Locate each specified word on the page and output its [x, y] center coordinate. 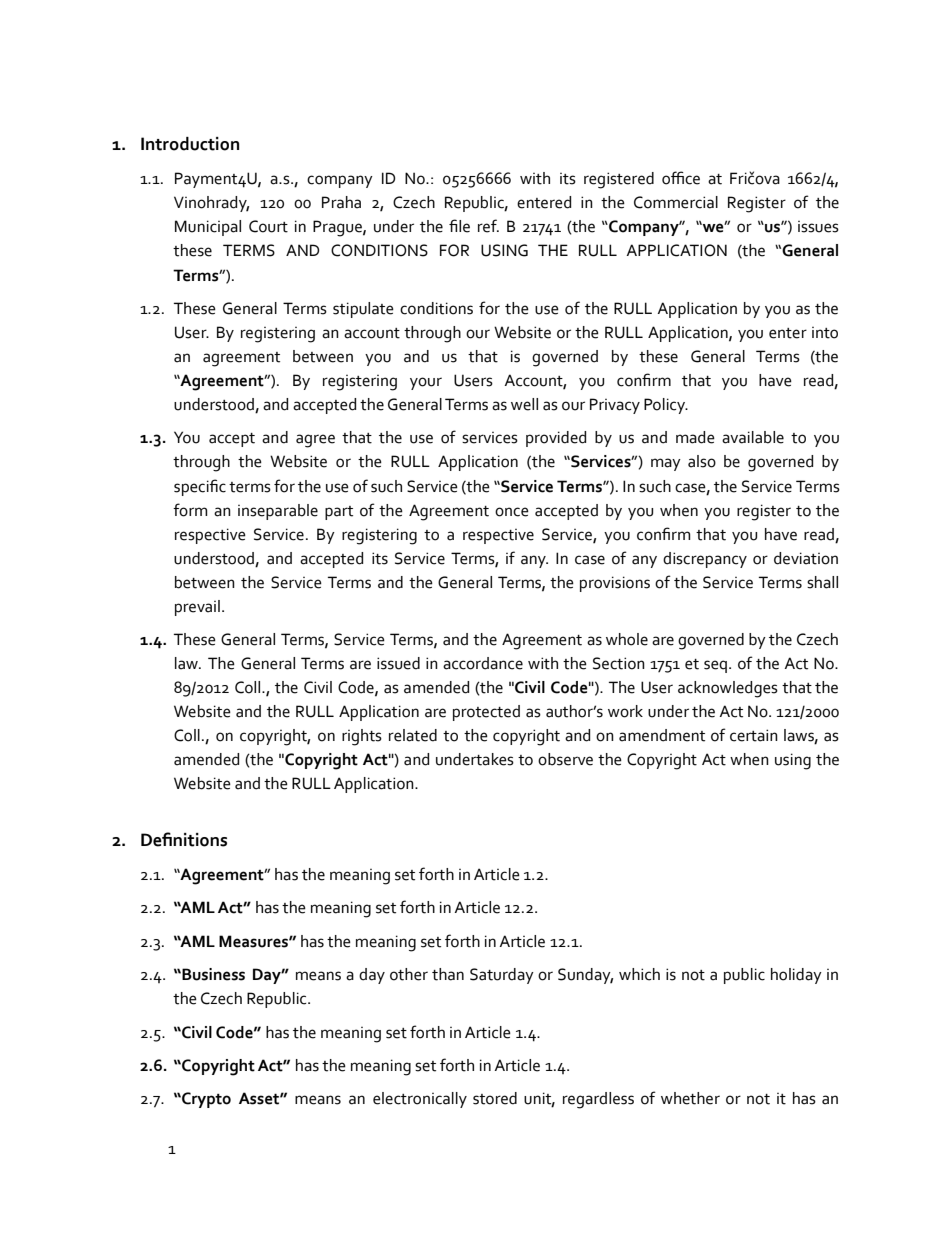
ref [488, 226]
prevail [197, 608]
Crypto [205, 1100]
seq [717, 666]
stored [495, 1098]
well [524, 404]
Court [268, 226]
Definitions [184, 839]
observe [565, 759]
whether [690, 1098]
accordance [483, 663]
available [753, 437]
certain [754, 735]
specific [200, 487]
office [681, 178]
